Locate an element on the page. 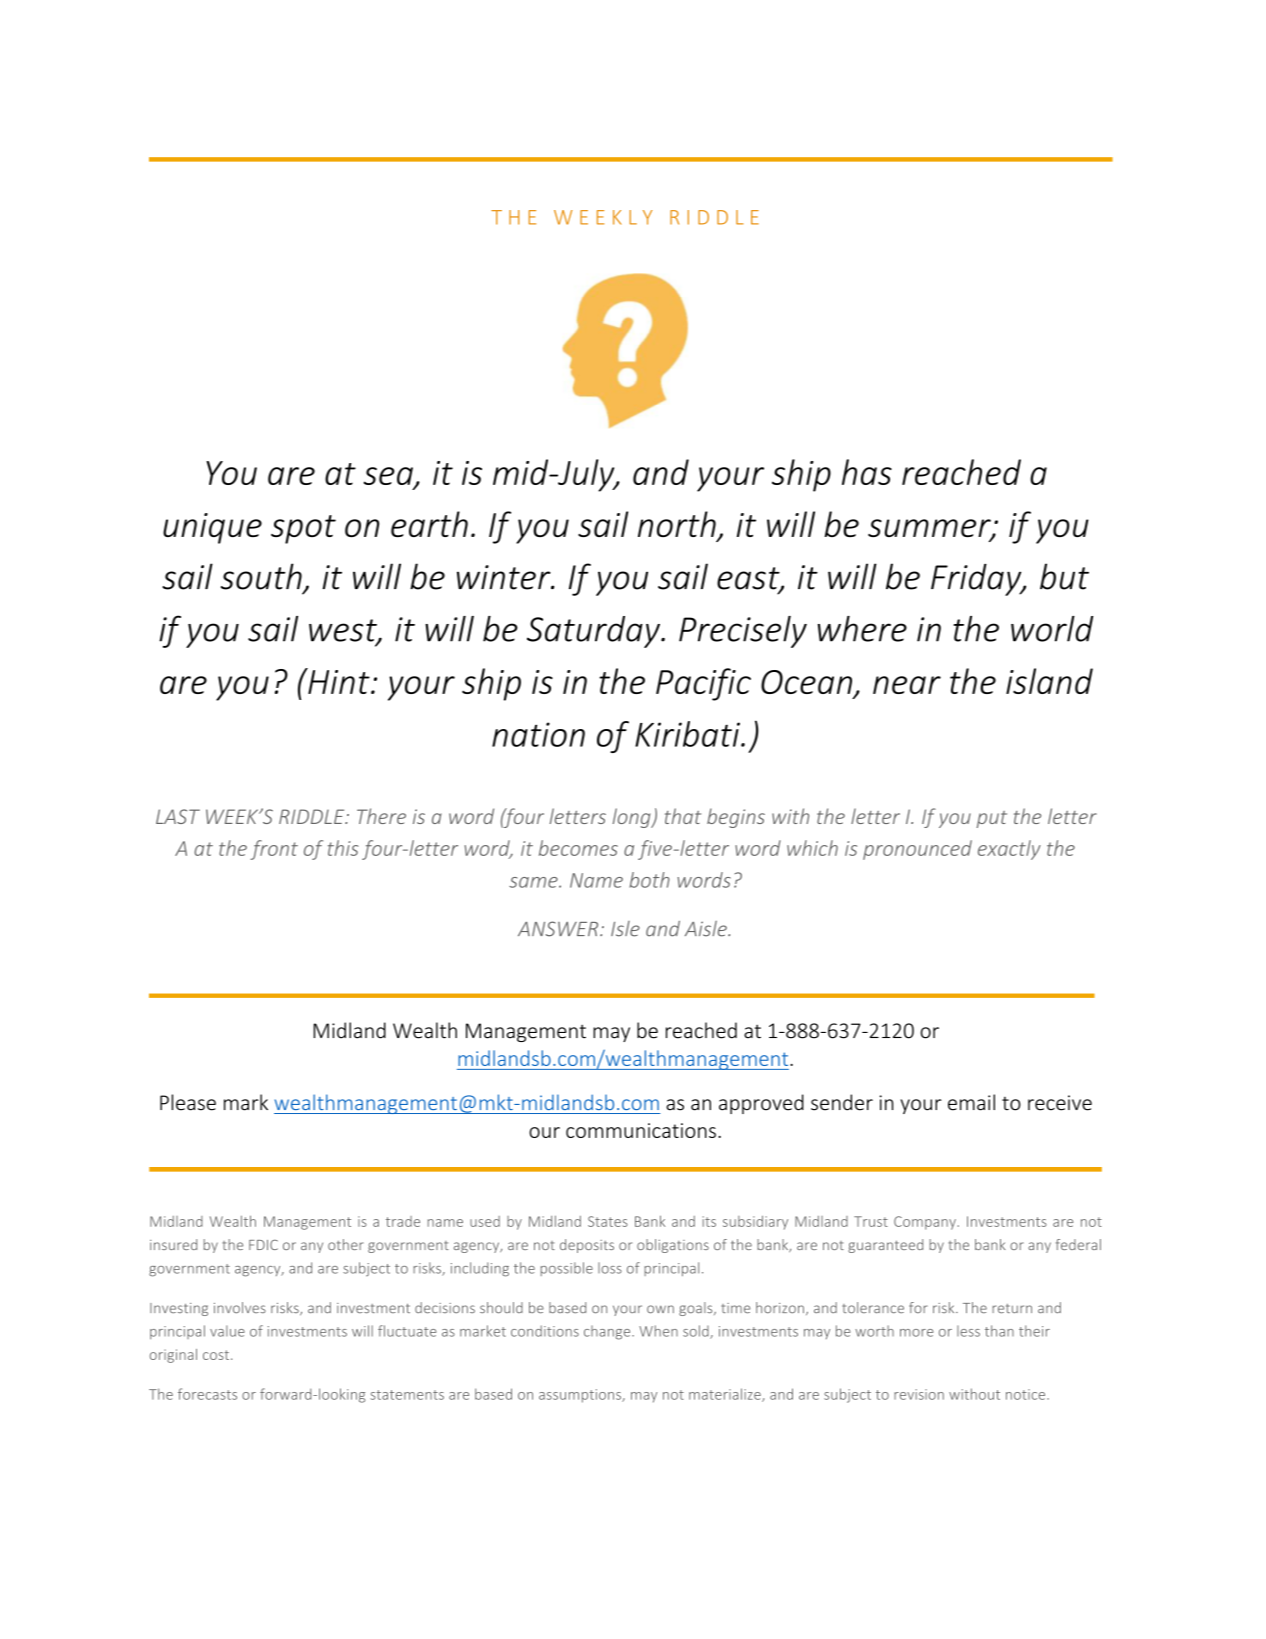 This page has height=1639, width=1266. exactly is located at coordinates (1009, 850).
